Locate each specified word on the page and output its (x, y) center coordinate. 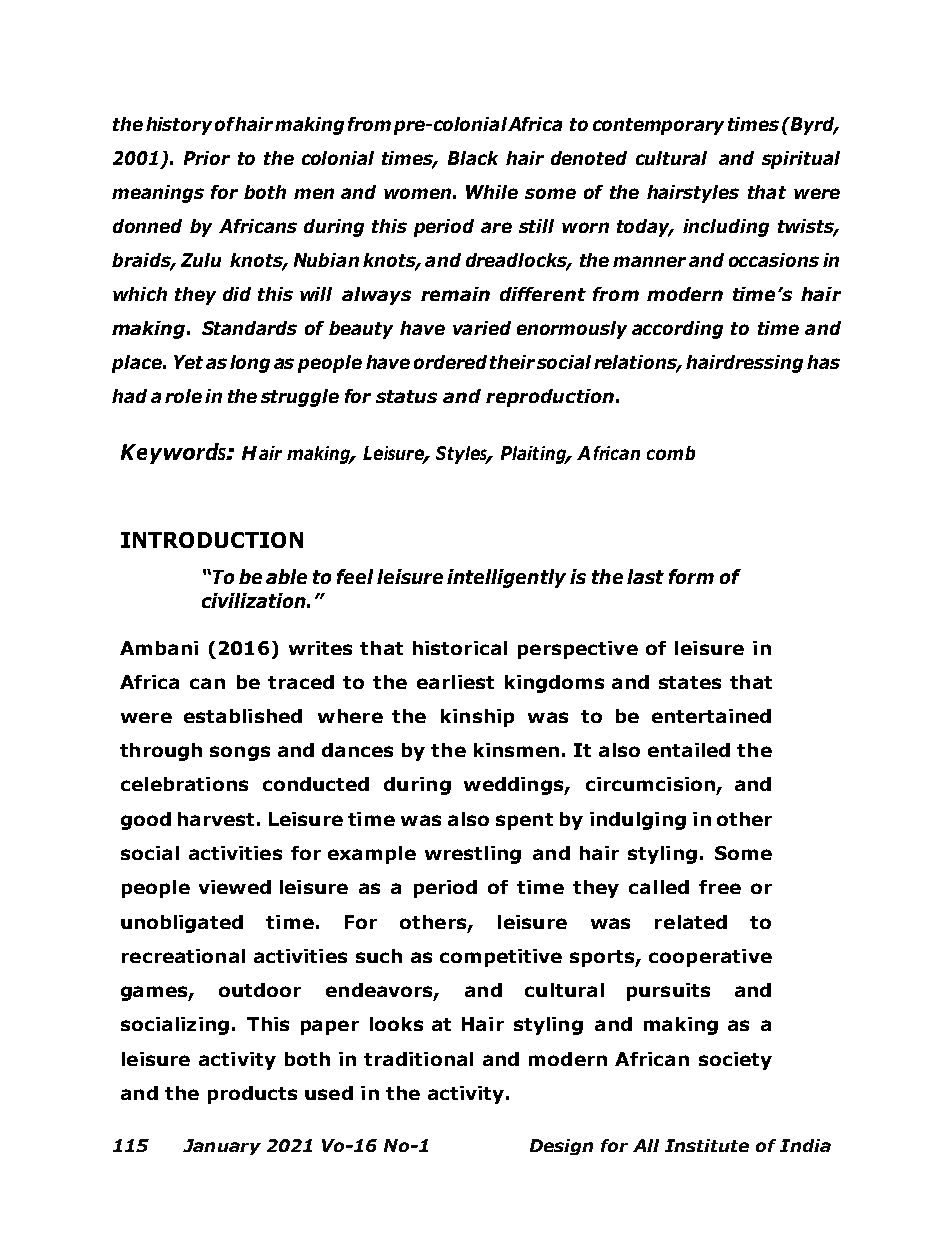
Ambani (159, 648)
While (492, 192)
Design (561, 1147)
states (690, 682)
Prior (207, 158)
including (726, 228)
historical (460, 648)
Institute (707, 1145)
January (222, 1147)
